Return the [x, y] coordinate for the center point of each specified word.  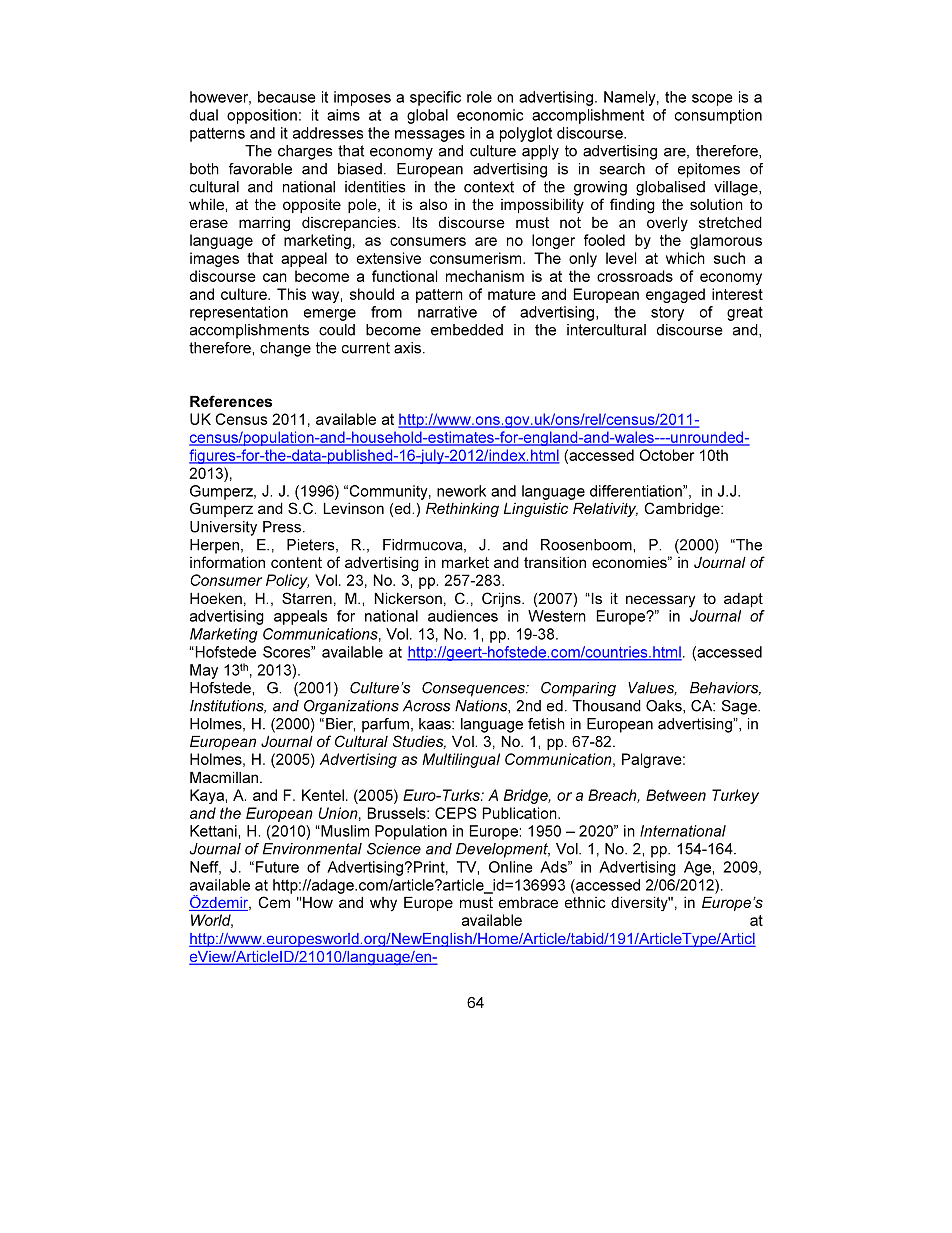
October [666, 455]
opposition [262, 116]
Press [283, 527]
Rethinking [462, 509]
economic [490, 115]
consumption [718, 116]
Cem [274, 902]
